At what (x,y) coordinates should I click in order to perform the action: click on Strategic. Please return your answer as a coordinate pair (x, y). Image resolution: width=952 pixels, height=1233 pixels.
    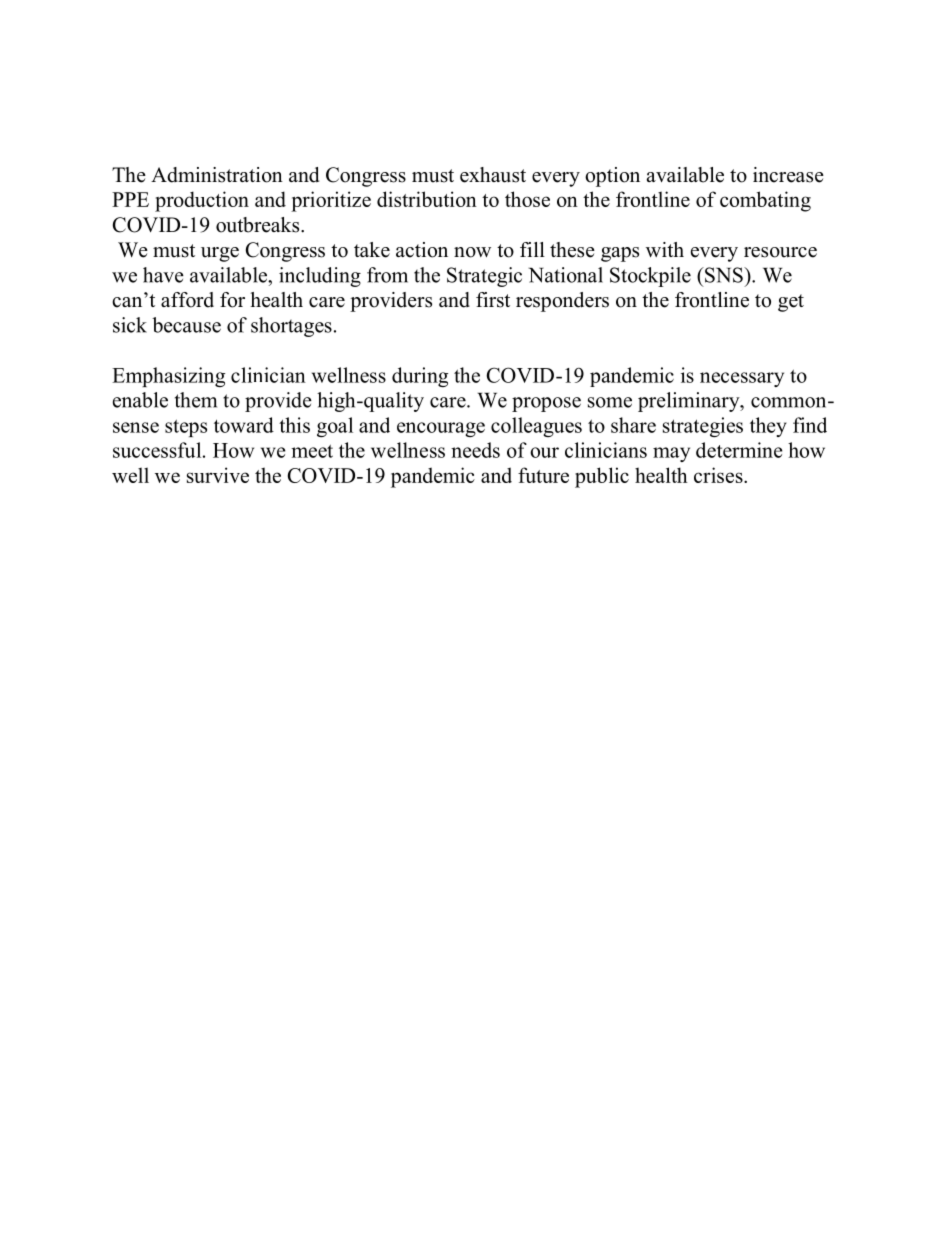
    Looking at the image, I should click on (484, 277).
